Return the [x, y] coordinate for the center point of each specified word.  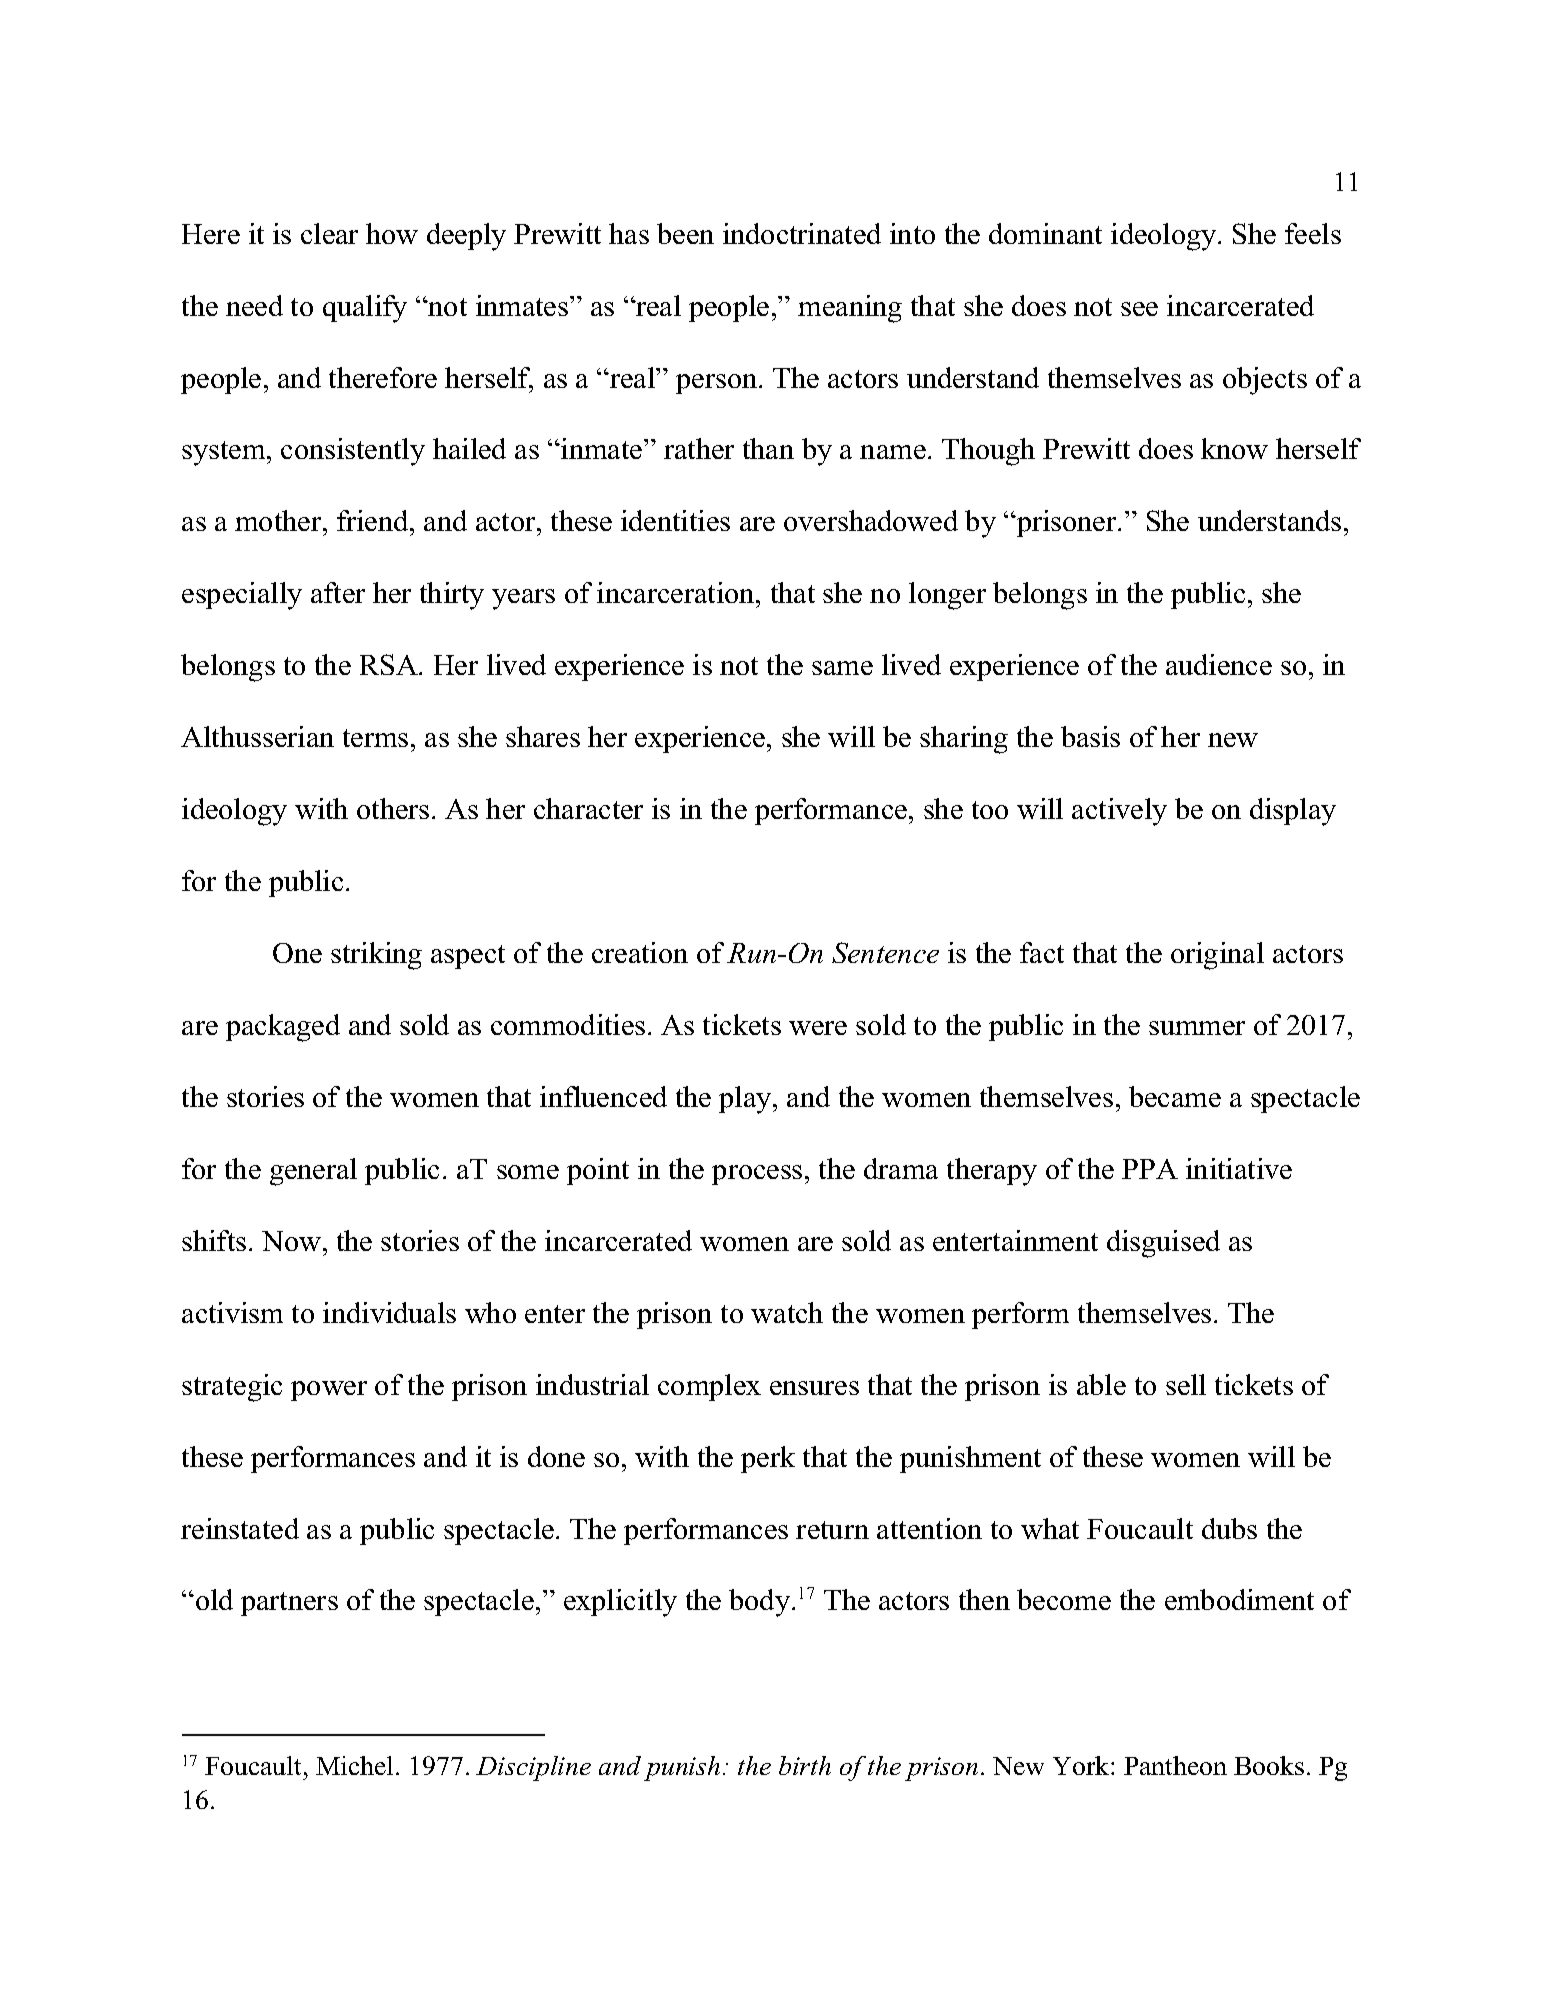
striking [376, 956]
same [842, 668]
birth [805, 1765]
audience [1219, 664]
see [1139, 309]
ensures [814, 1388]
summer [1197, 1028]
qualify [365, 309]
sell [1186, 1384]
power [329, 1391]
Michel [356, 1765]
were [818, 1028]
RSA [390, 664]
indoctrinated [802, 233]
